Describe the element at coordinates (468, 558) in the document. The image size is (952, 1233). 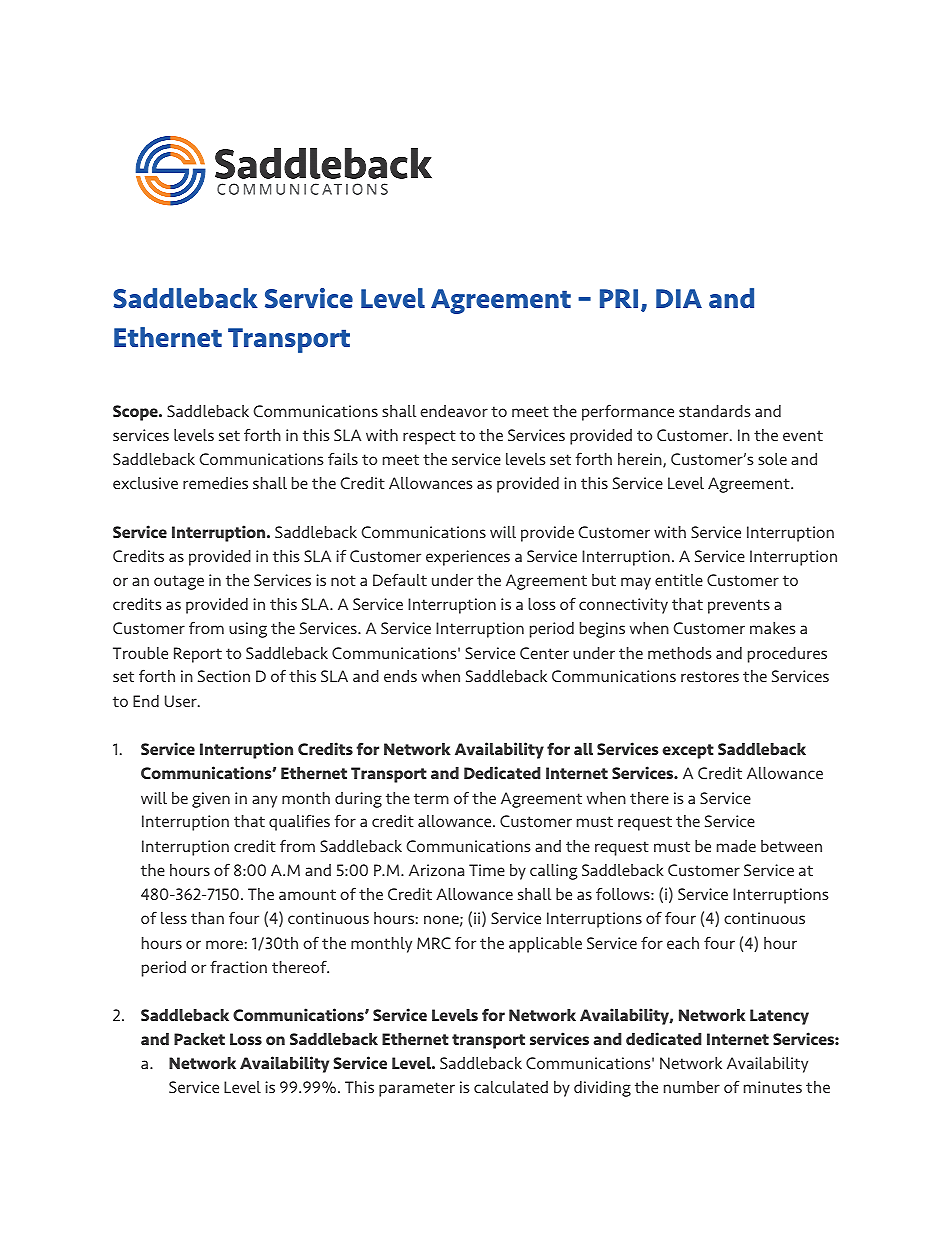
I see `experiences` at that location.
